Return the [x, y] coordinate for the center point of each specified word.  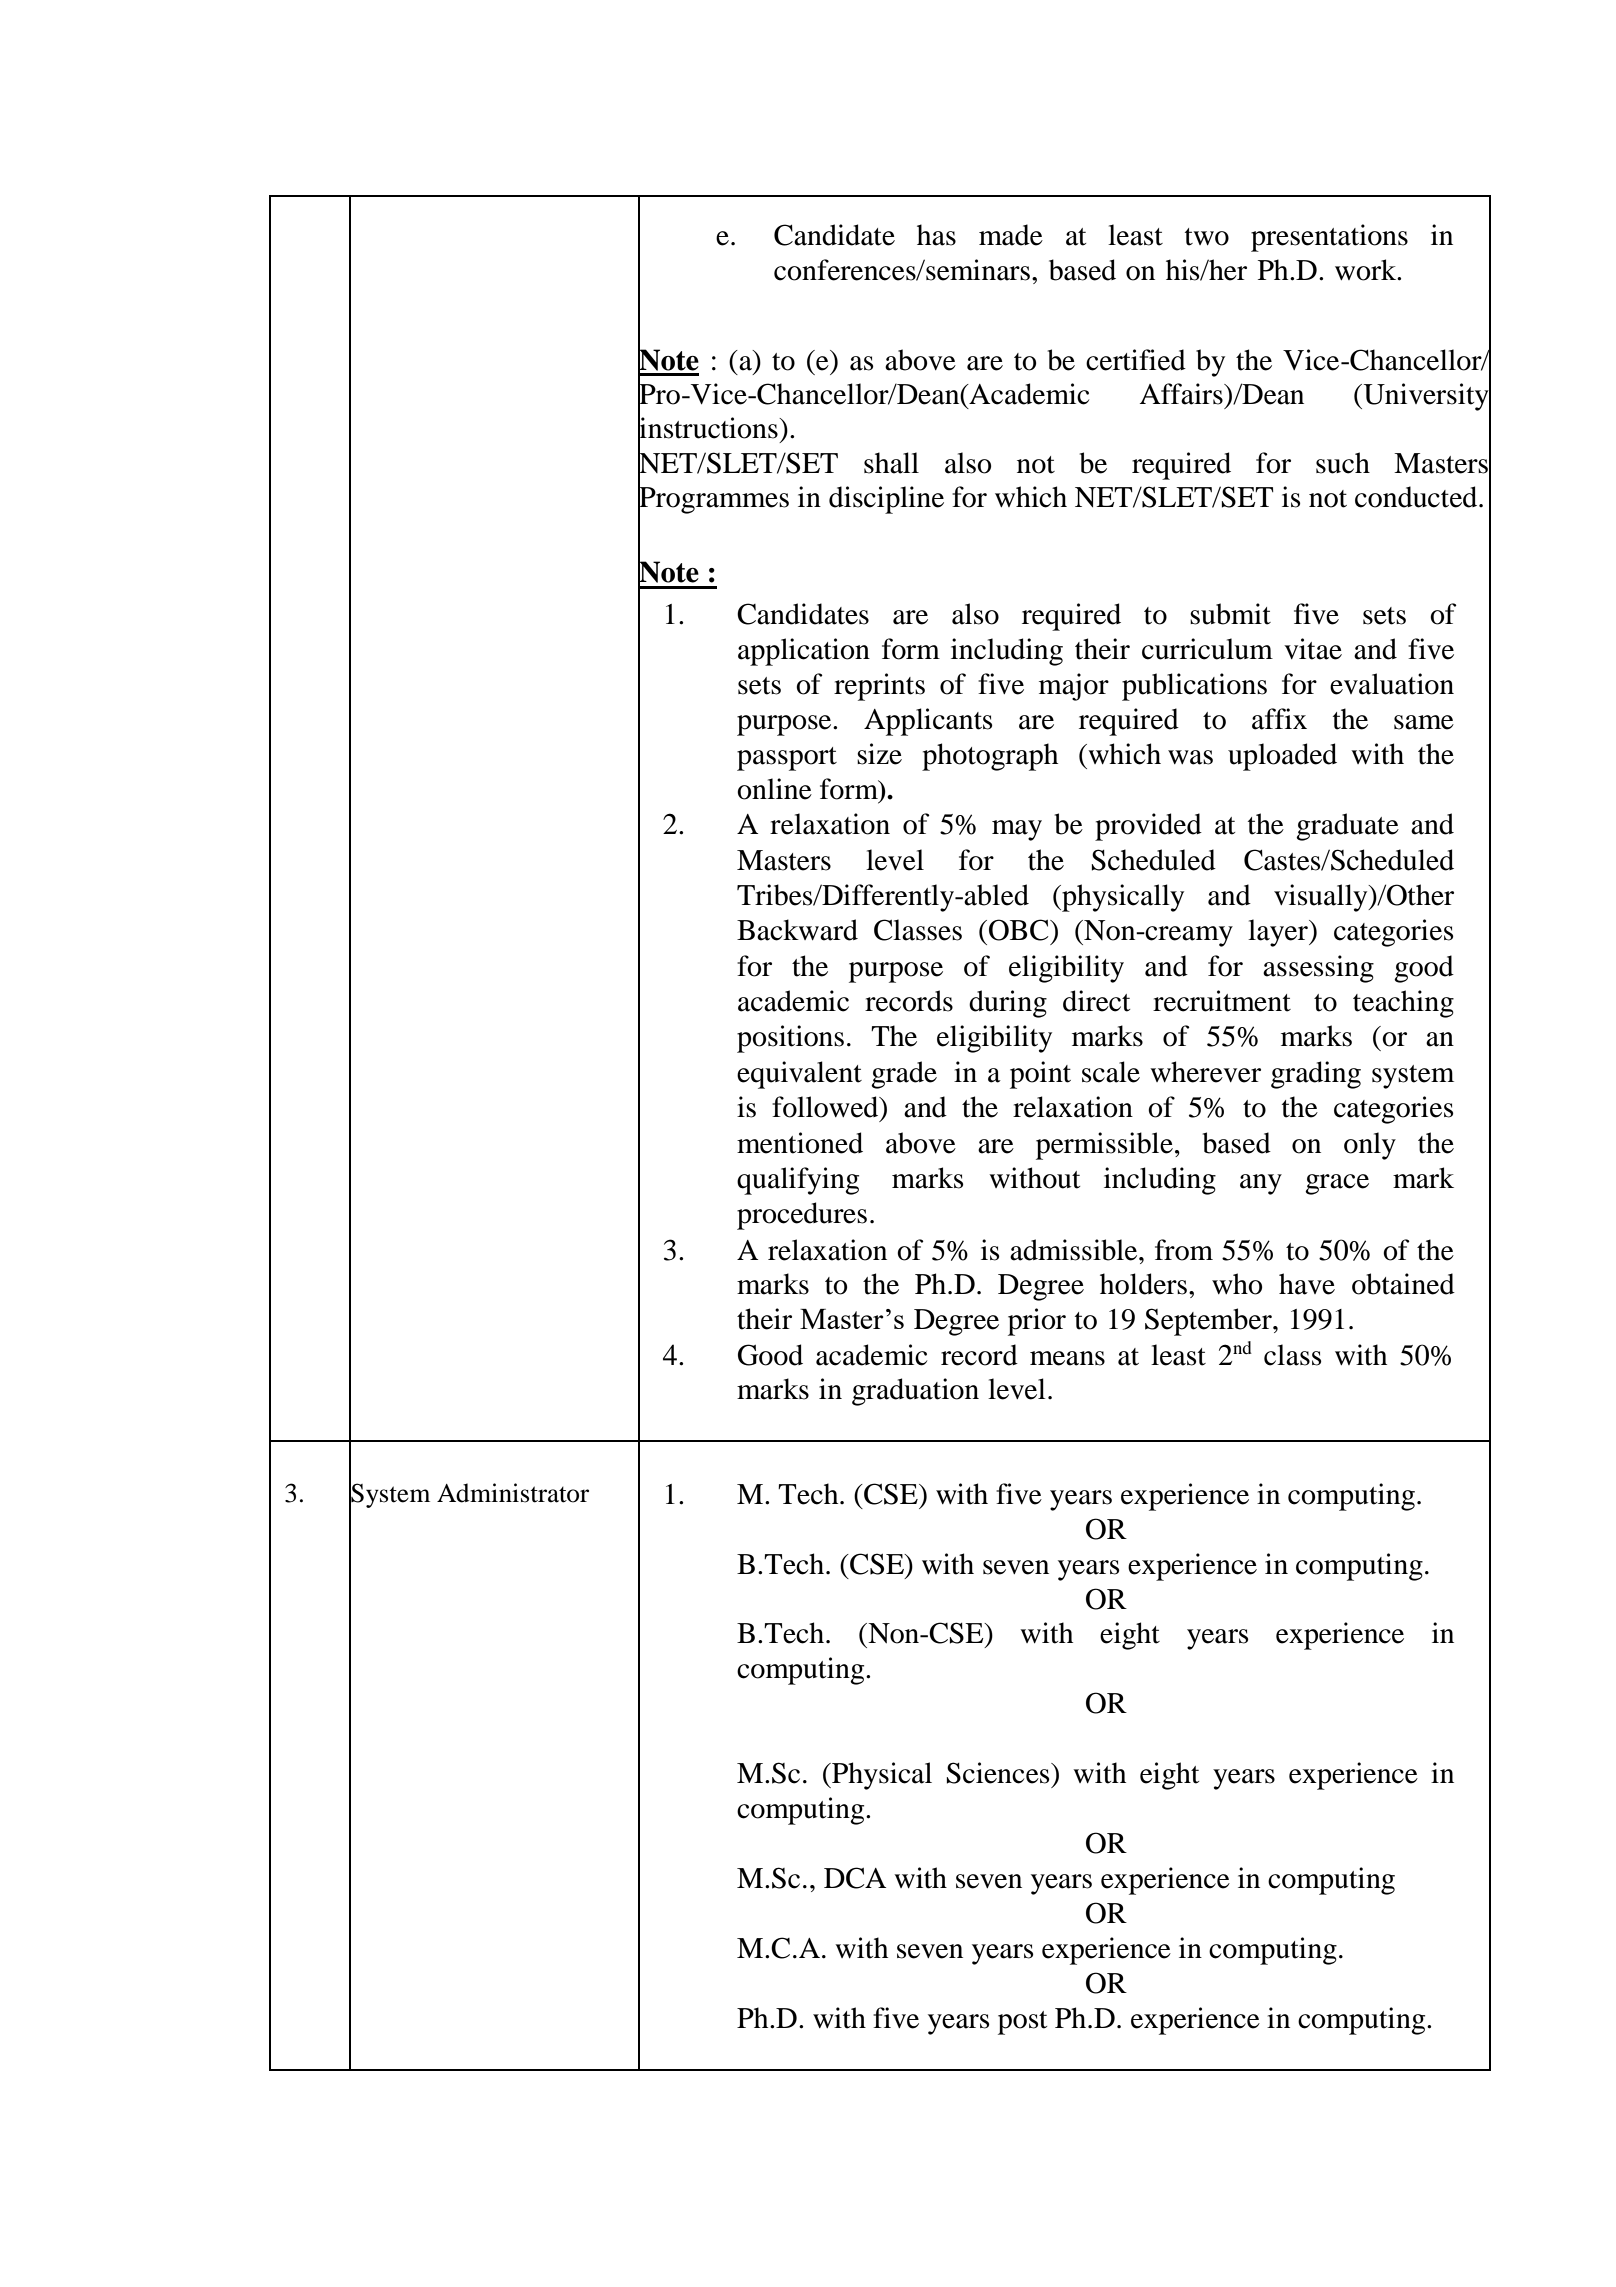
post [1022, 2023]
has [936, 235]
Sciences [999, 1773]
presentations [1329, 238]
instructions [709, 428]
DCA [855, 1878]
